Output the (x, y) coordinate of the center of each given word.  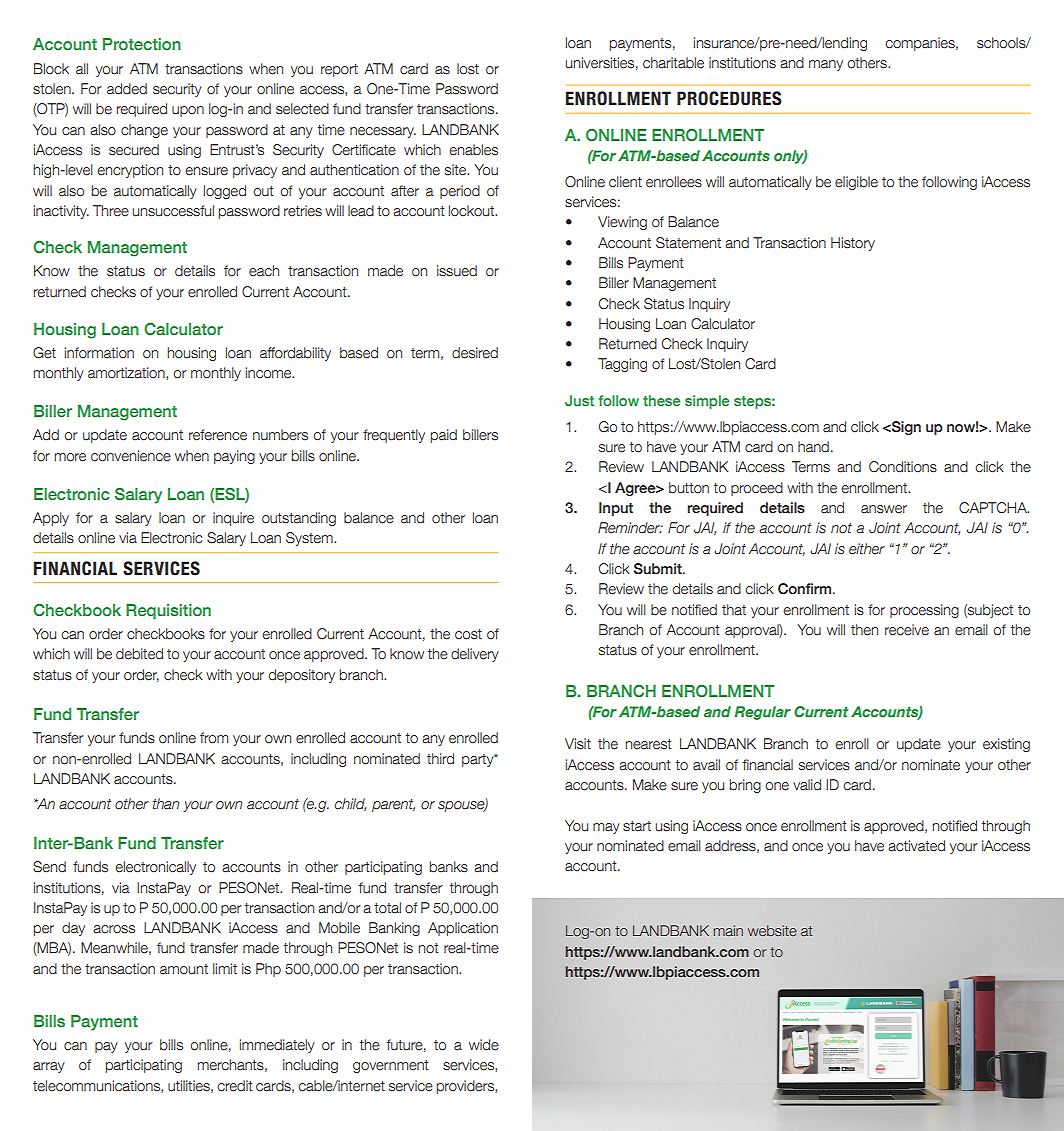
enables (473, 150)
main (728, 930)
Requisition (168, 611)
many (826, 65)
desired (475, 353)
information (99, 353)
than (166, 804)
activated (916, 846)
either (867, 549)
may (606, 828)
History (853, 244)
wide (484, 1044)
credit (235, 1086)
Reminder (630, 528)
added (127, 89)
